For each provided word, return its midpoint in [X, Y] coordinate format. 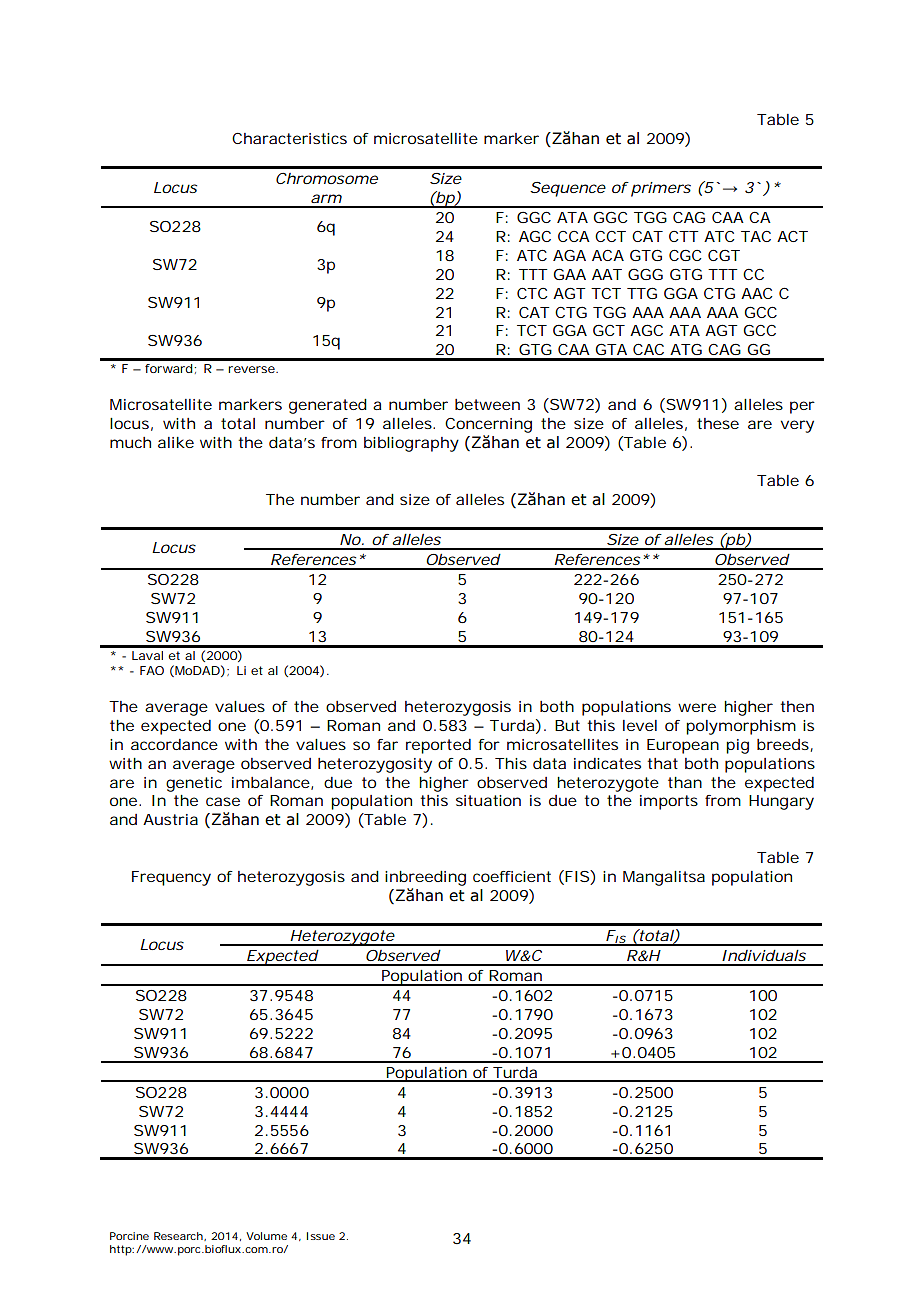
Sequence [568, 189]
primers [661, 189]
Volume [266, 1236]
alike [176, 442]
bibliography [411, 444]
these [718, 423]
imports [669, 802]
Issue [321, 1236]
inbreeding [425, 878]
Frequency [171, 878]
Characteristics [289, 138]
